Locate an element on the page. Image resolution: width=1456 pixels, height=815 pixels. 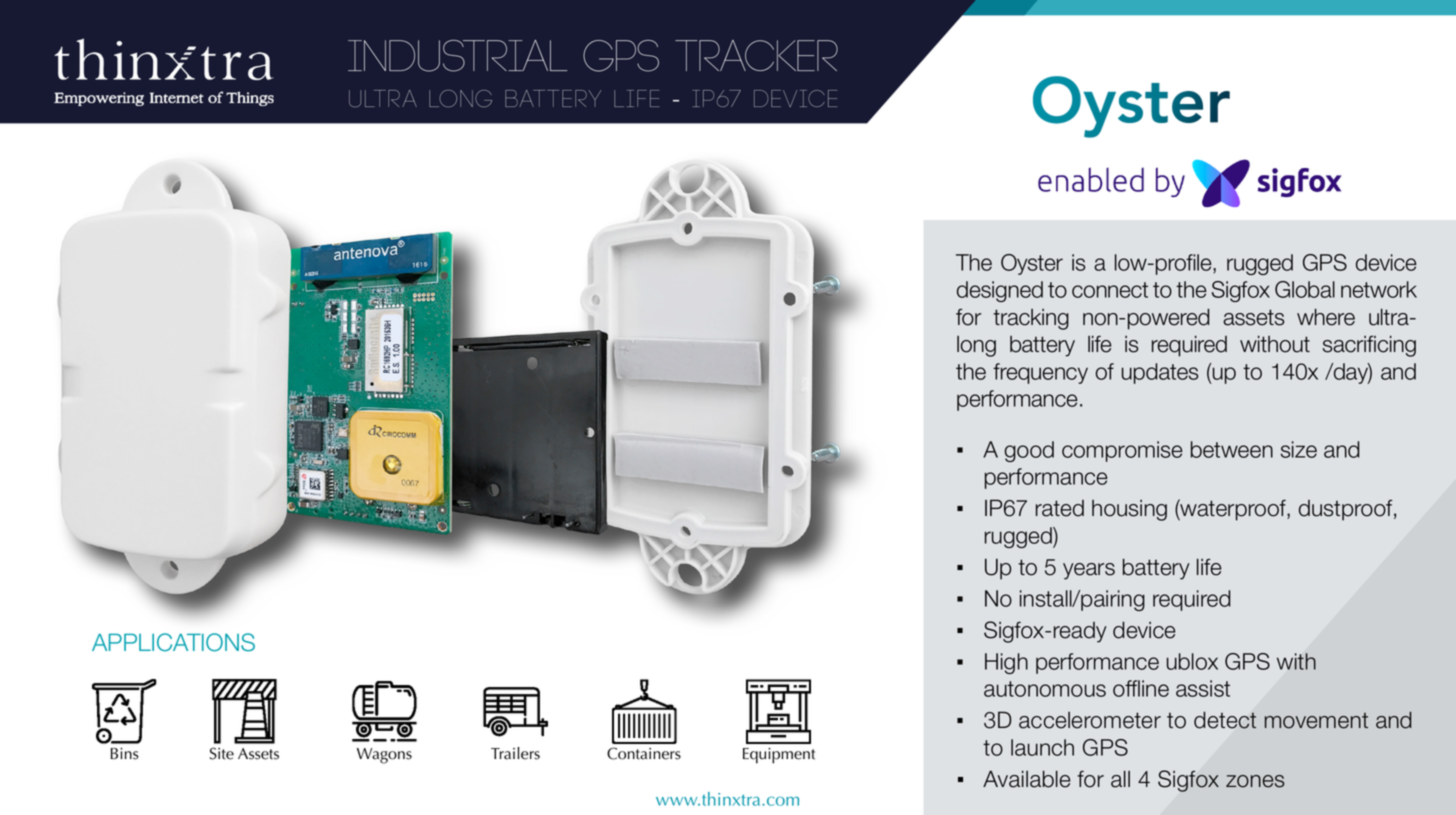
APPLICATIONS is located at coordinates (173, 642).
